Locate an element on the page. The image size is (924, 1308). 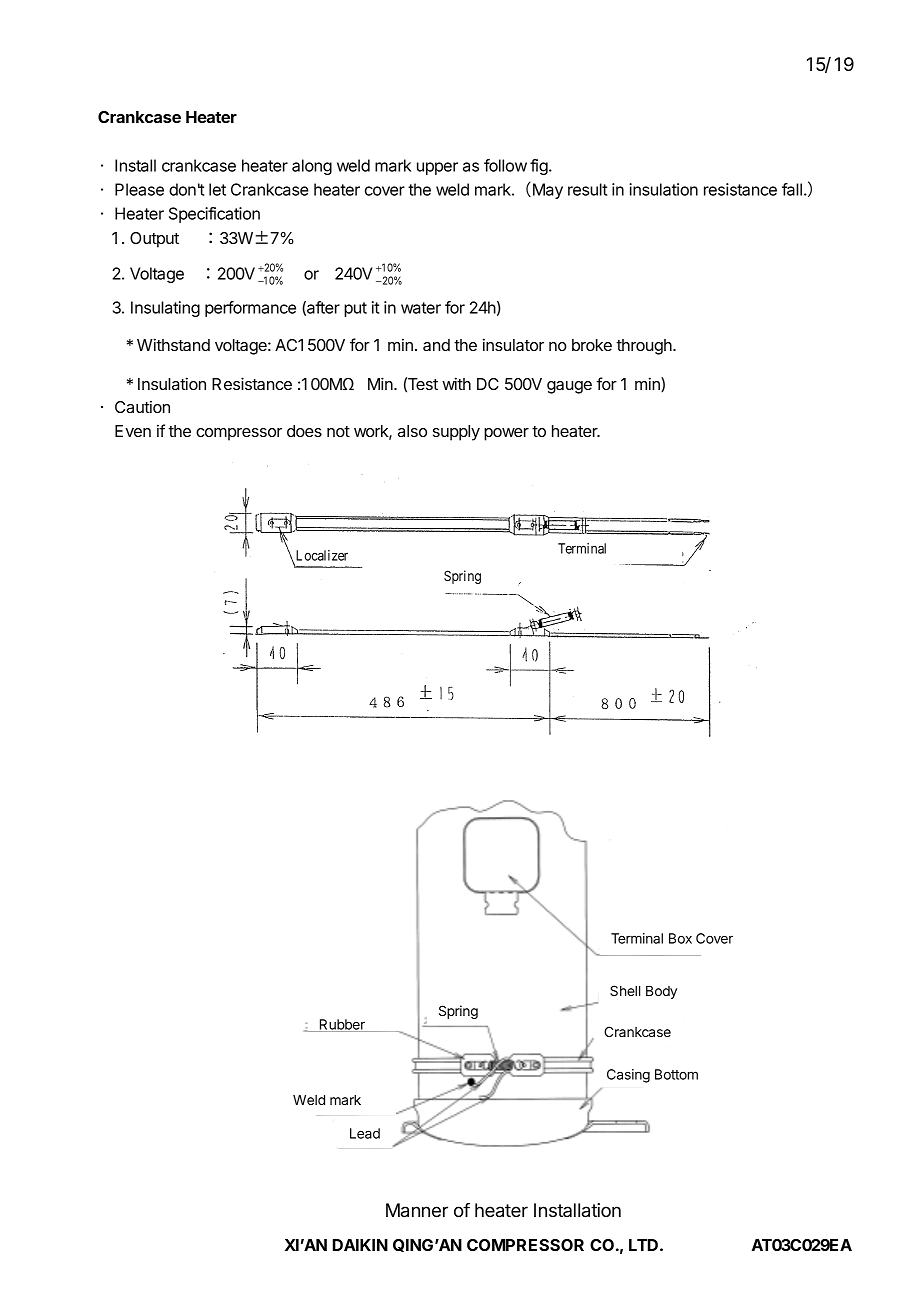
DAIKIN is located at coordinates (360, 1245).
